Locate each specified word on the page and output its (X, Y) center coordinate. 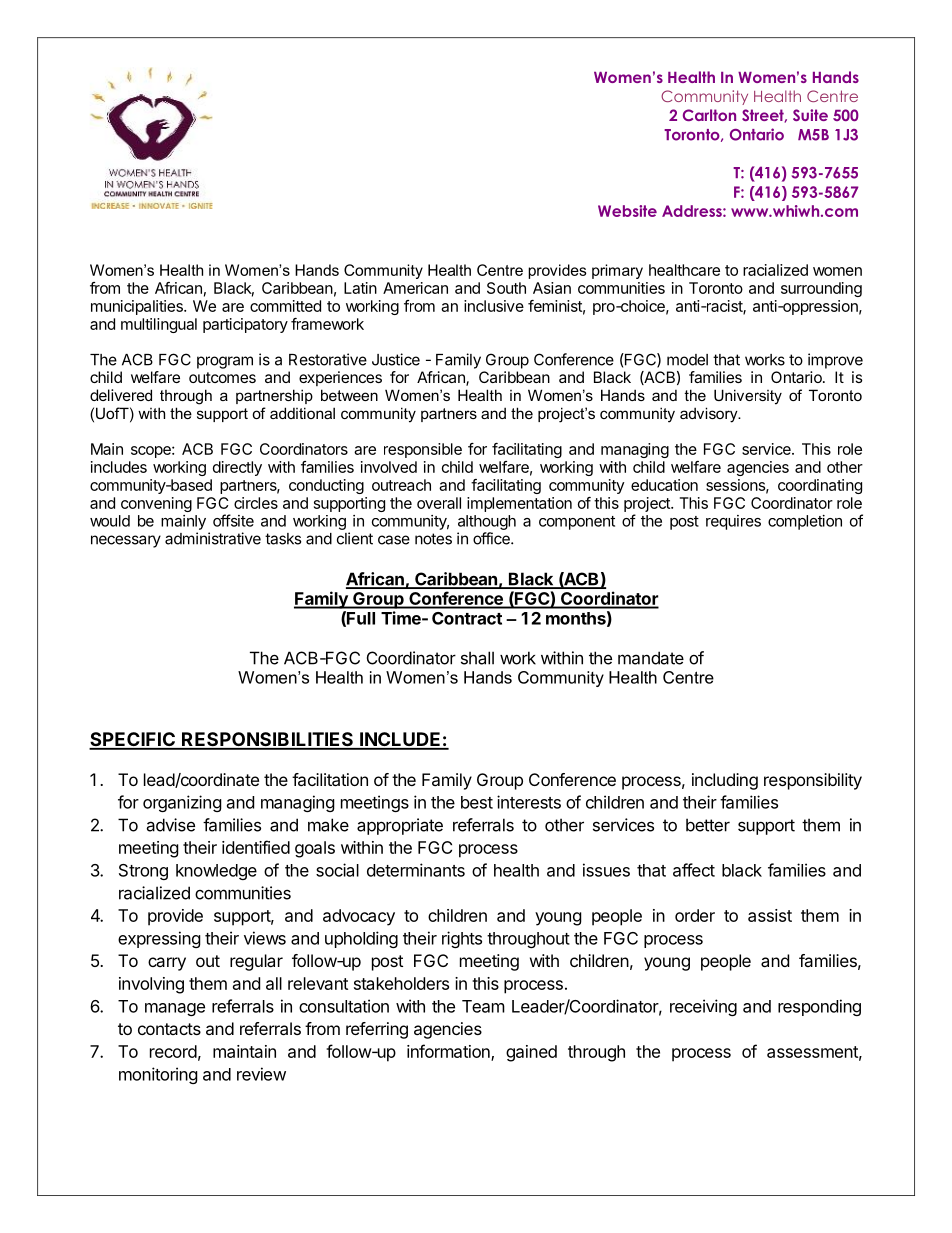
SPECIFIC (133, 740)
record (173, 1051)
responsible (423, 450)
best (477, 802)
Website (627, 211)
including (725, 781)
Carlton (709, 115)
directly (237, 468)
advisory (710, 415)
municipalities (138, 307)
